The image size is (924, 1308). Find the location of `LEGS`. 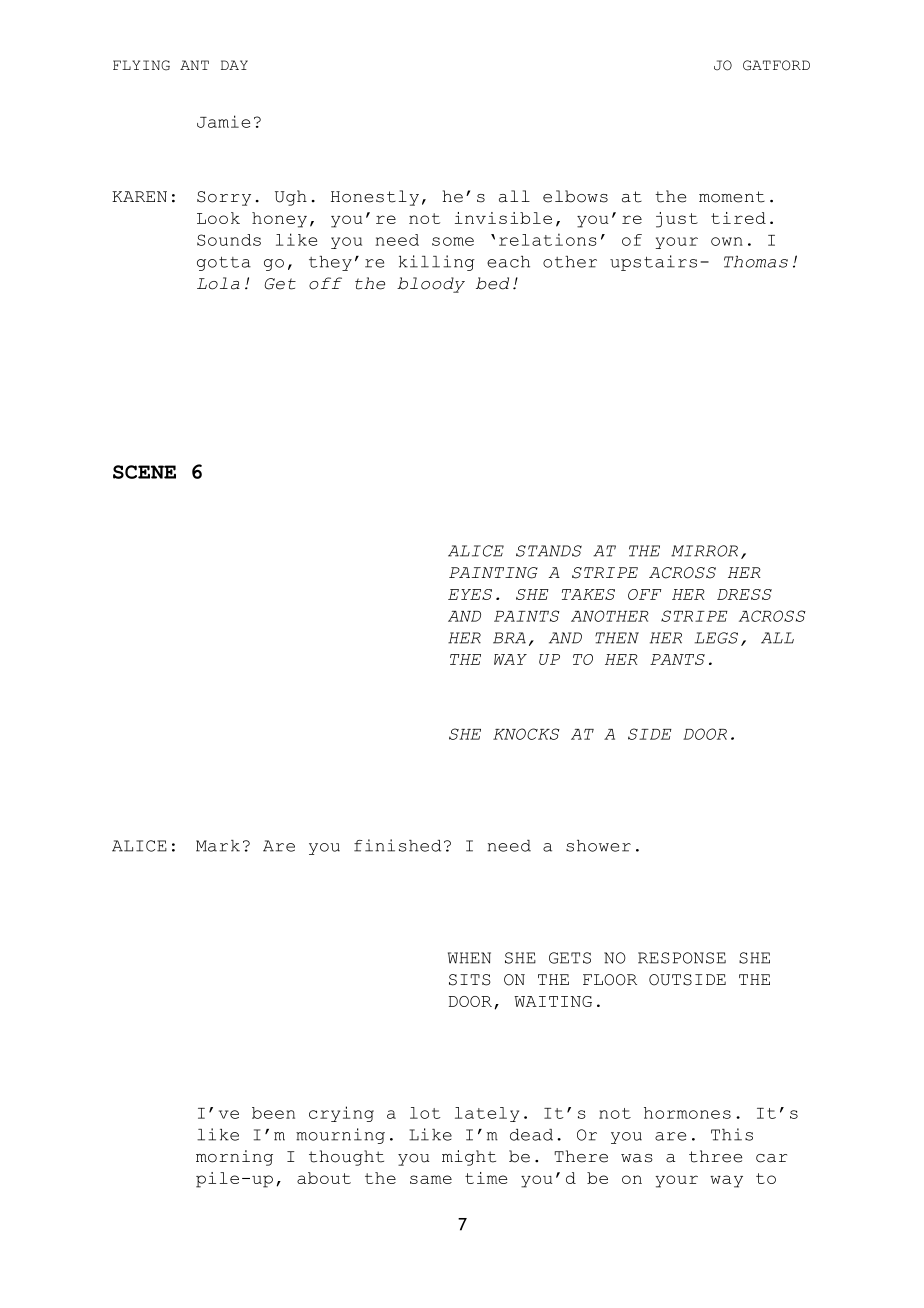

LEGS is located at coordinates (716, 638).
